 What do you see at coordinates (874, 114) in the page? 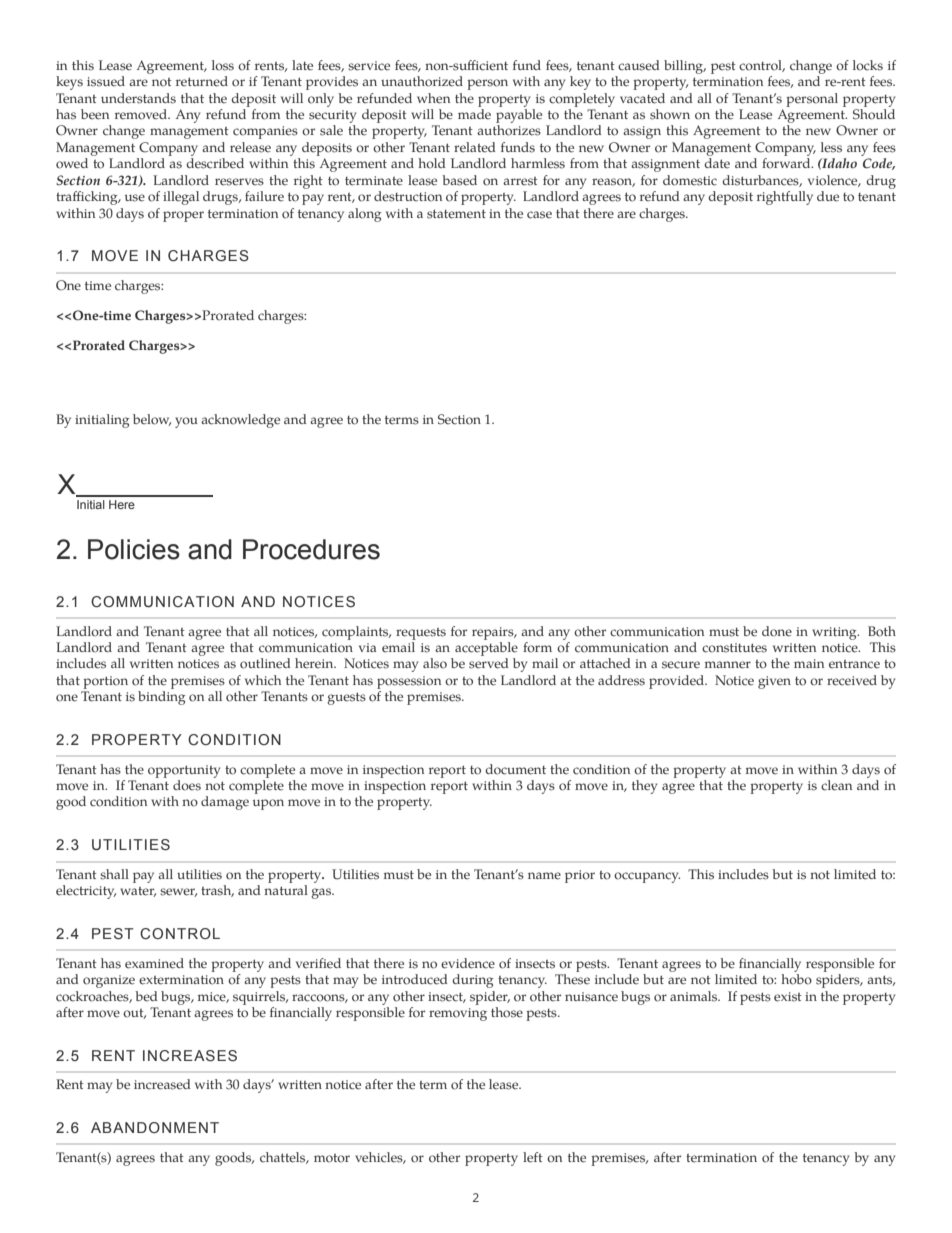
I see `Should` at bounding box center [874, 114].
